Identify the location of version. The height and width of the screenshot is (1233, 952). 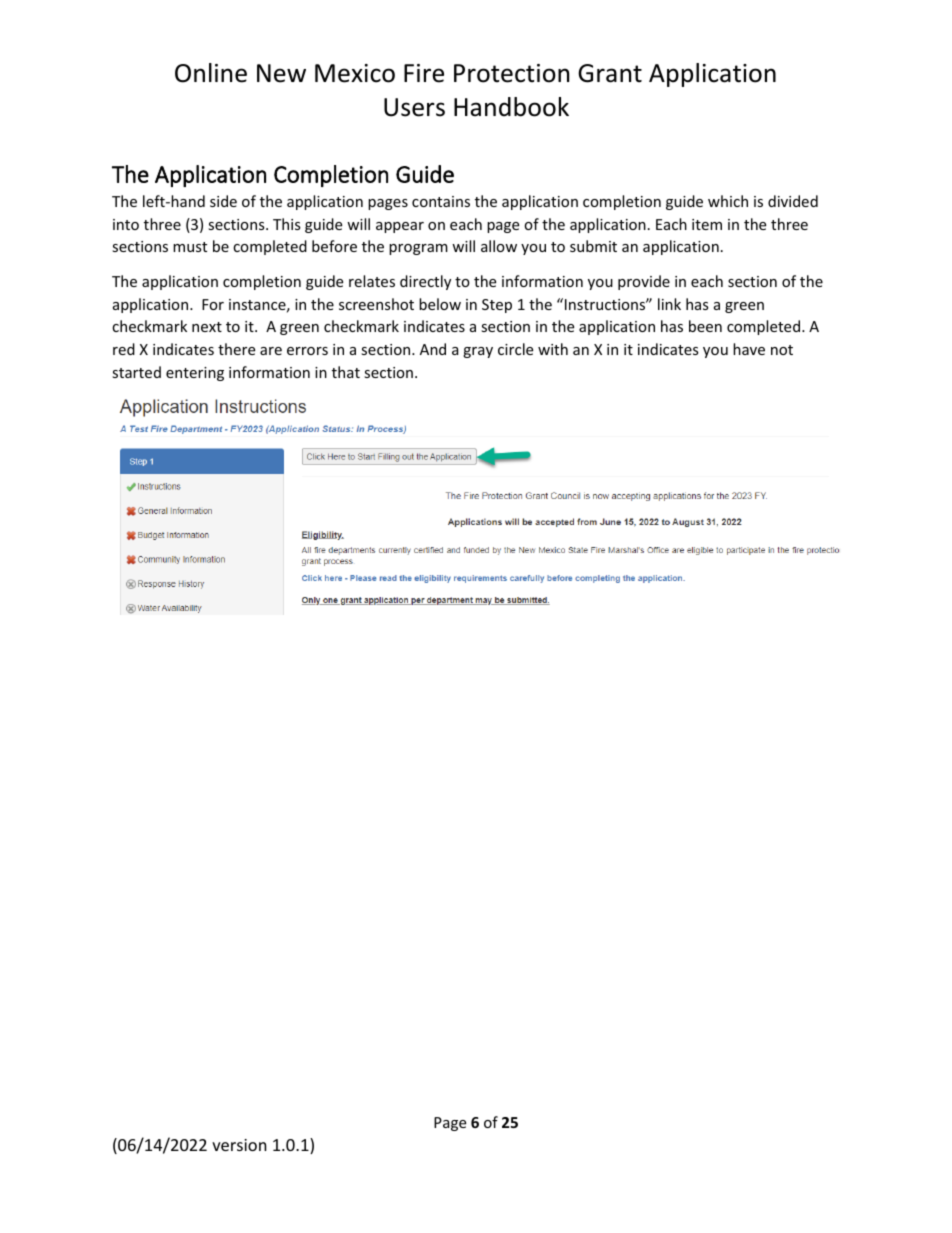
(239, 1145).
